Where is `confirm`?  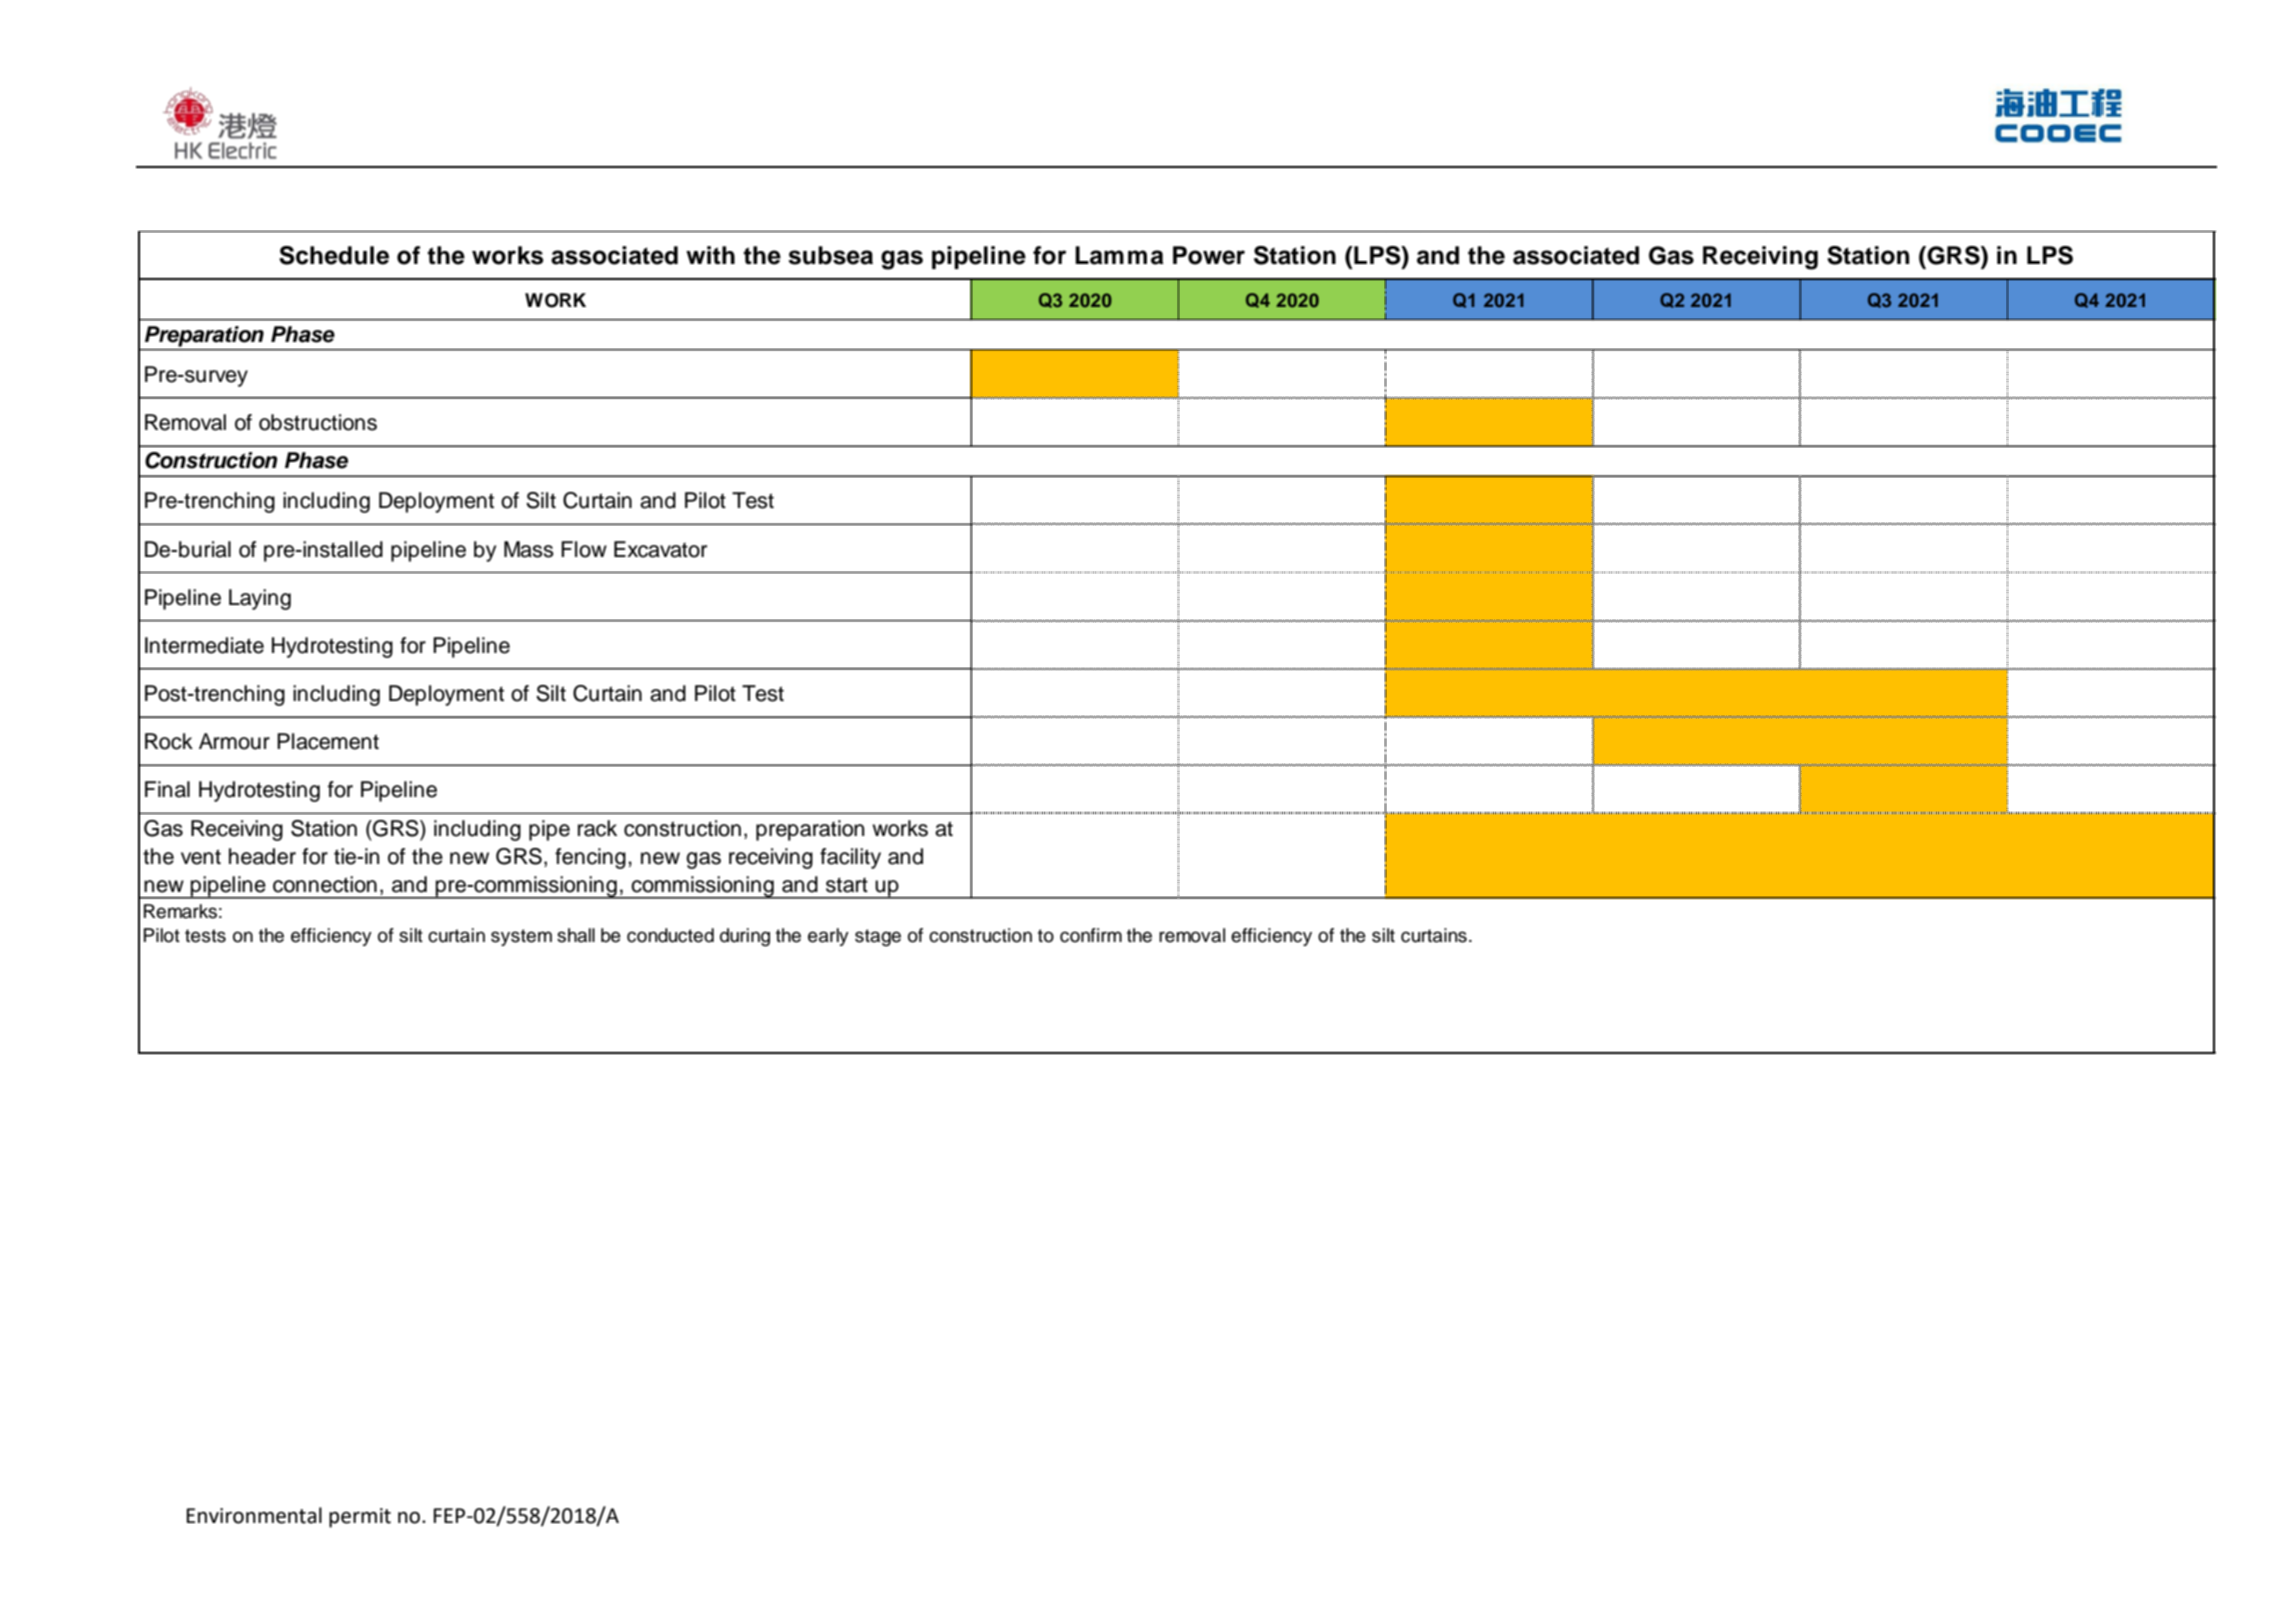
confirm is located at coordinates (1091, 935).
